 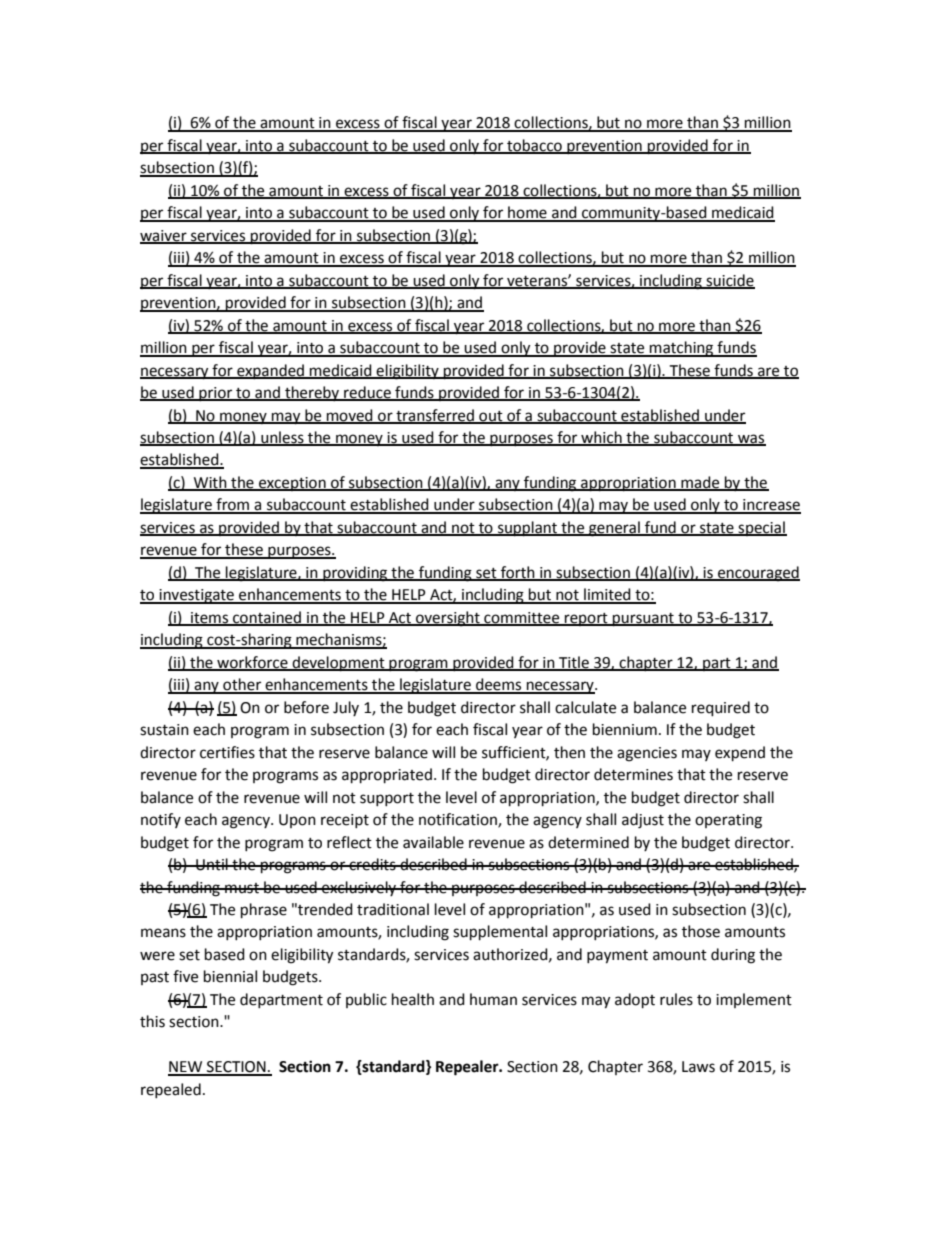 I want to click on oversight, so click(x=448, y=619).
